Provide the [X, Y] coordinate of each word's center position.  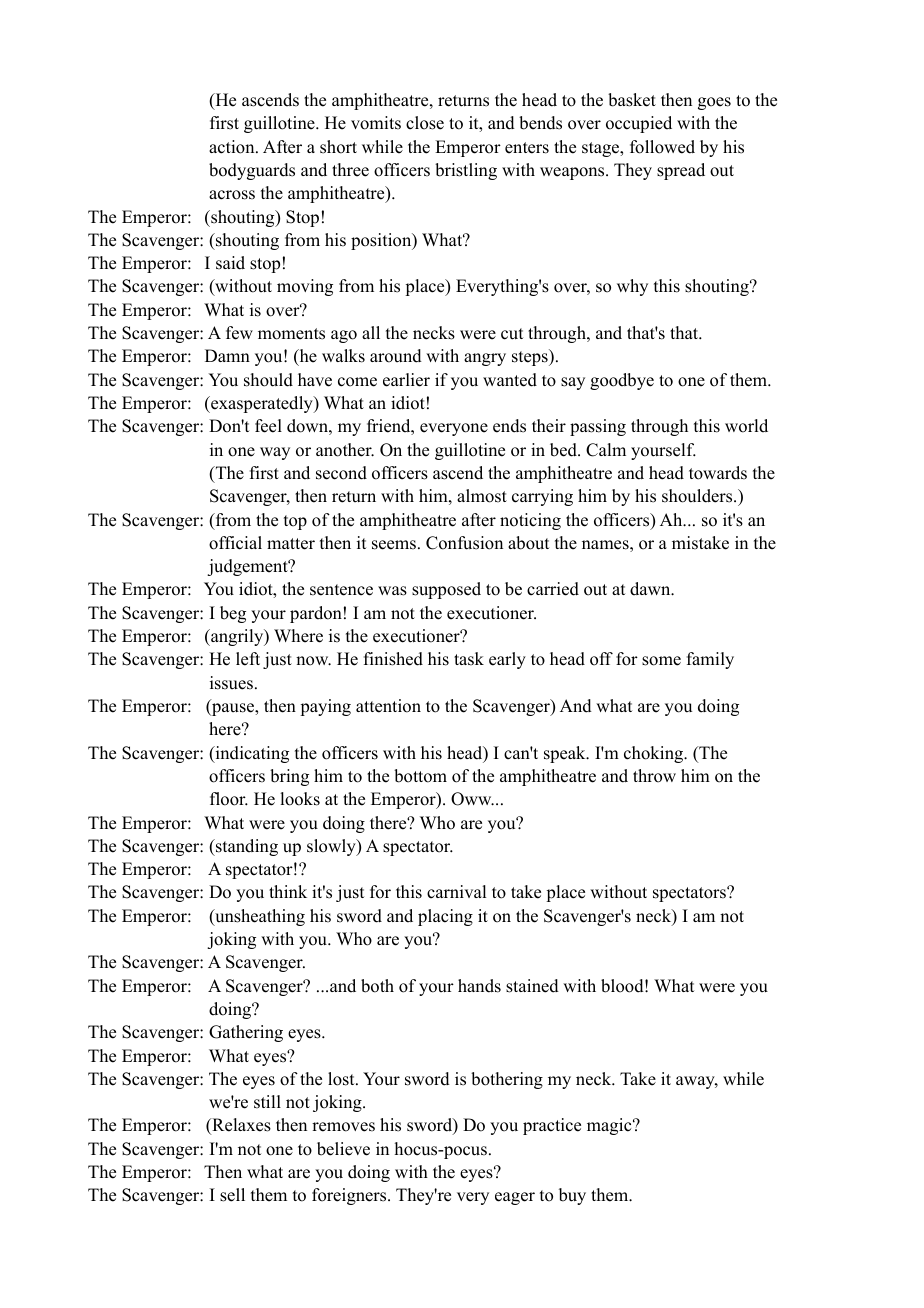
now [313, 661]
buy [572, 1196]
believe [343, 1149]
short [338, 147]
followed [662, 147]
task [469, 659]
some [661, 661]
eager [515, 1198]
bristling [466, 171]
